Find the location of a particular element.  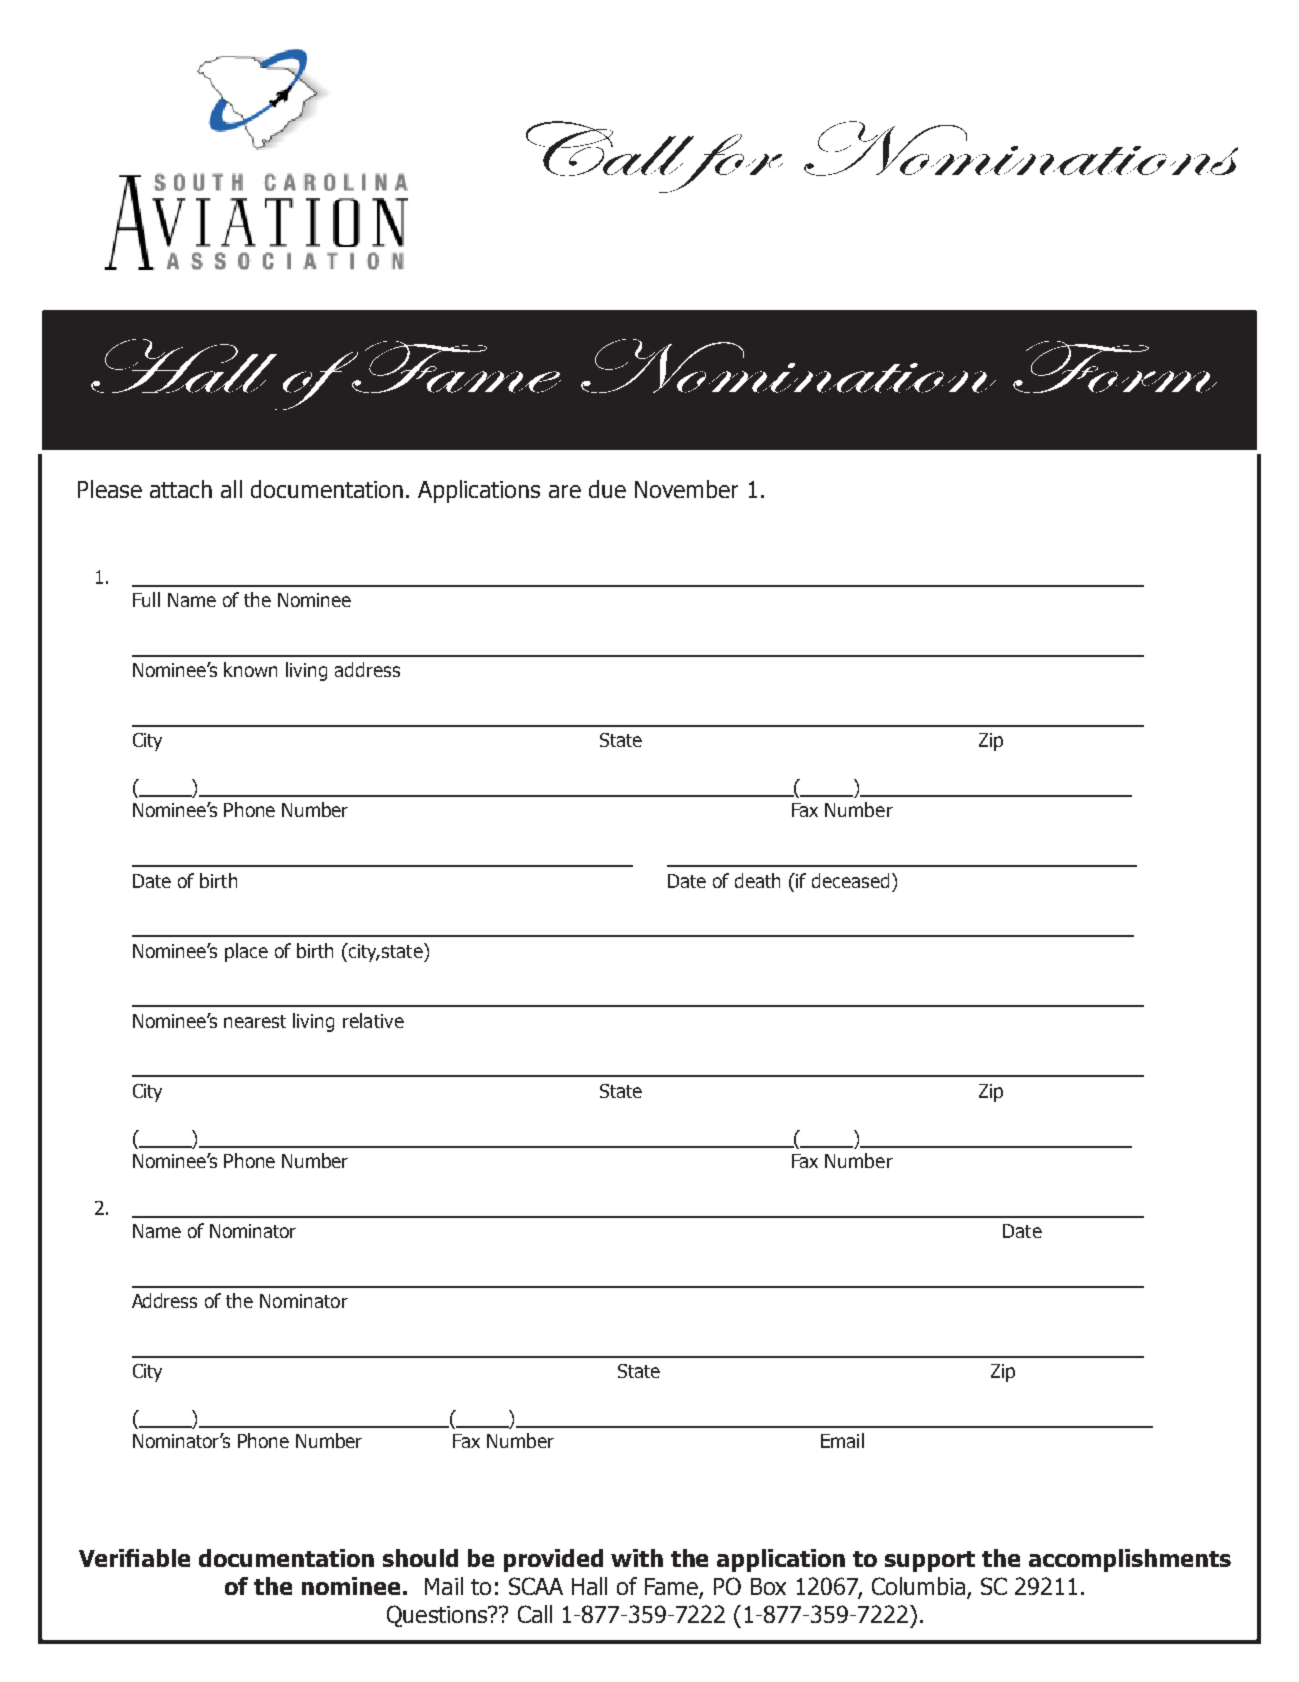

with is located at coordinates (637, 1558).
